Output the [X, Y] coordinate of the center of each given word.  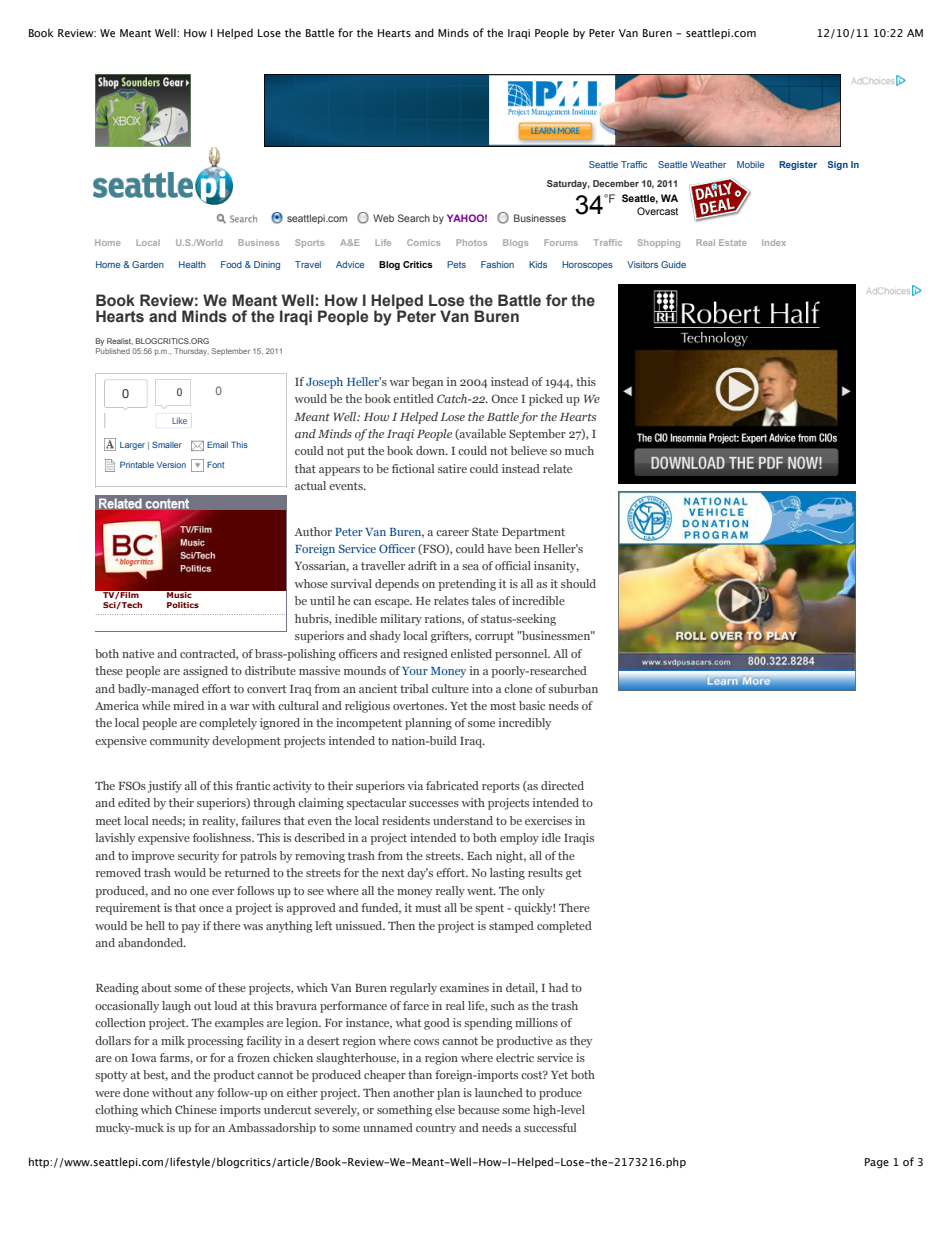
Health [192, 264]
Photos [471, 242]
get [574, 874]
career [452, 533]
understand [463, 820]
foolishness [223, 837]
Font [215, 464]
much [579, 450]
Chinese [196, 1109]
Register [798, 165]
